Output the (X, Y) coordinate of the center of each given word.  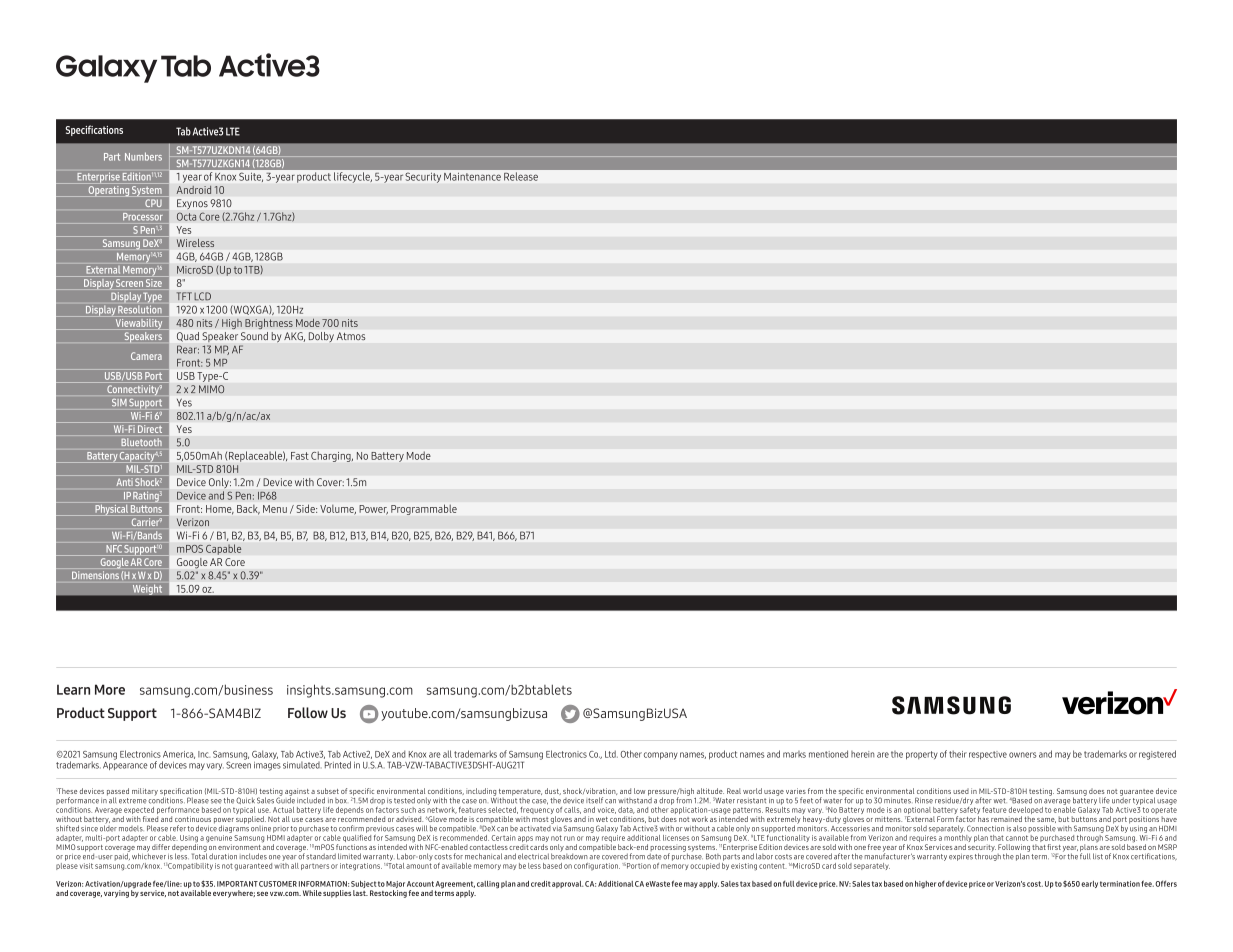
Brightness (269, 323)
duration (223, 856)
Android (194, 189)
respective (988, 755)
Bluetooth (141, 442)
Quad (188, 337)
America (179, 755)
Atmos (351, 336)
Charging (332, 457)
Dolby (321, 337)
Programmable (424, 510)
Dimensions (95, 575)
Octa (187, 216)
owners (1022, 755)
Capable (224, 549)
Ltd (611, 754)
